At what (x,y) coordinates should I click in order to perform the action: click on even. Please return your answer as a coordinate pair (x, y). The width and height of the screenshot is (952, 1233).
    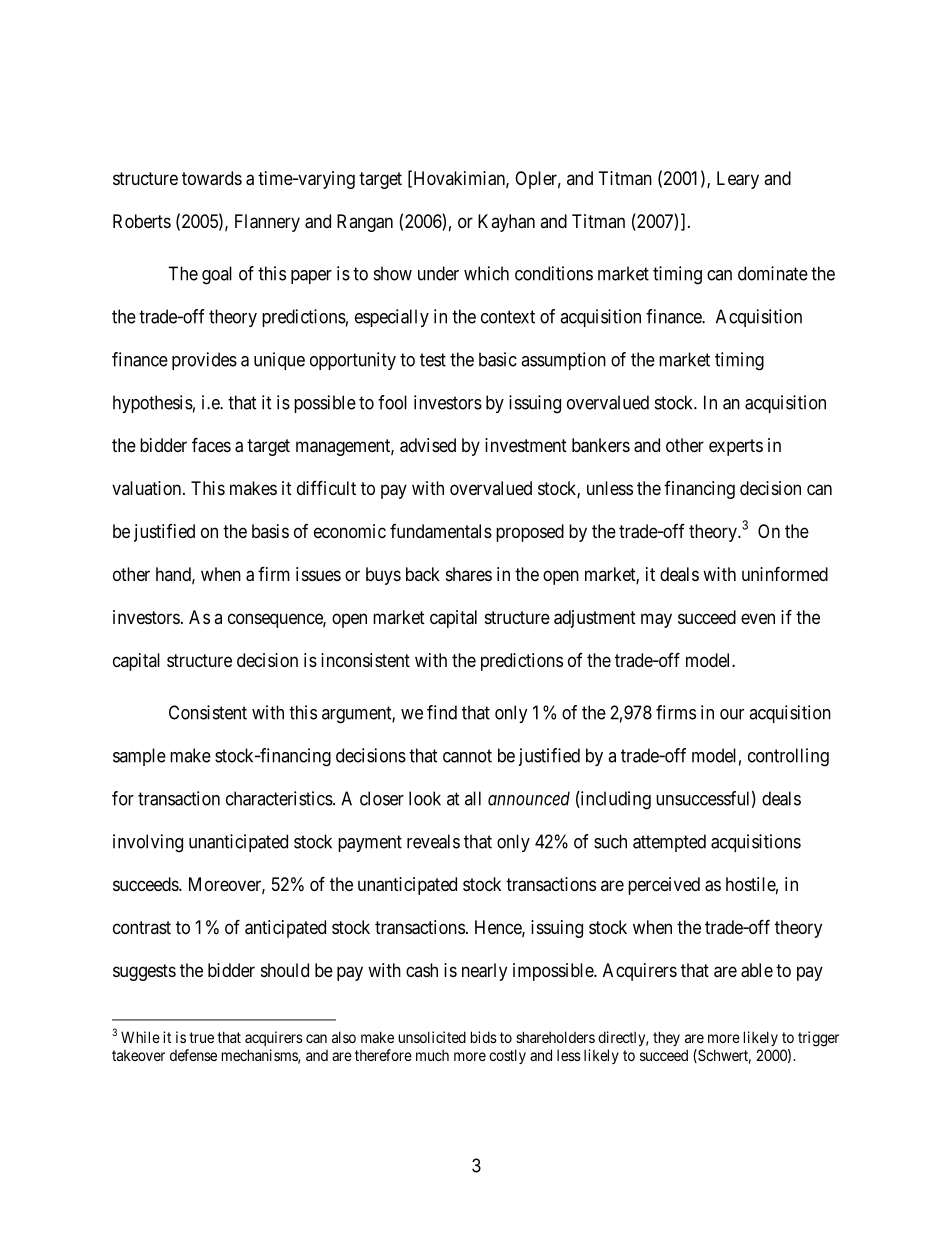
    Looking at the image, I should click on (758, 618).
